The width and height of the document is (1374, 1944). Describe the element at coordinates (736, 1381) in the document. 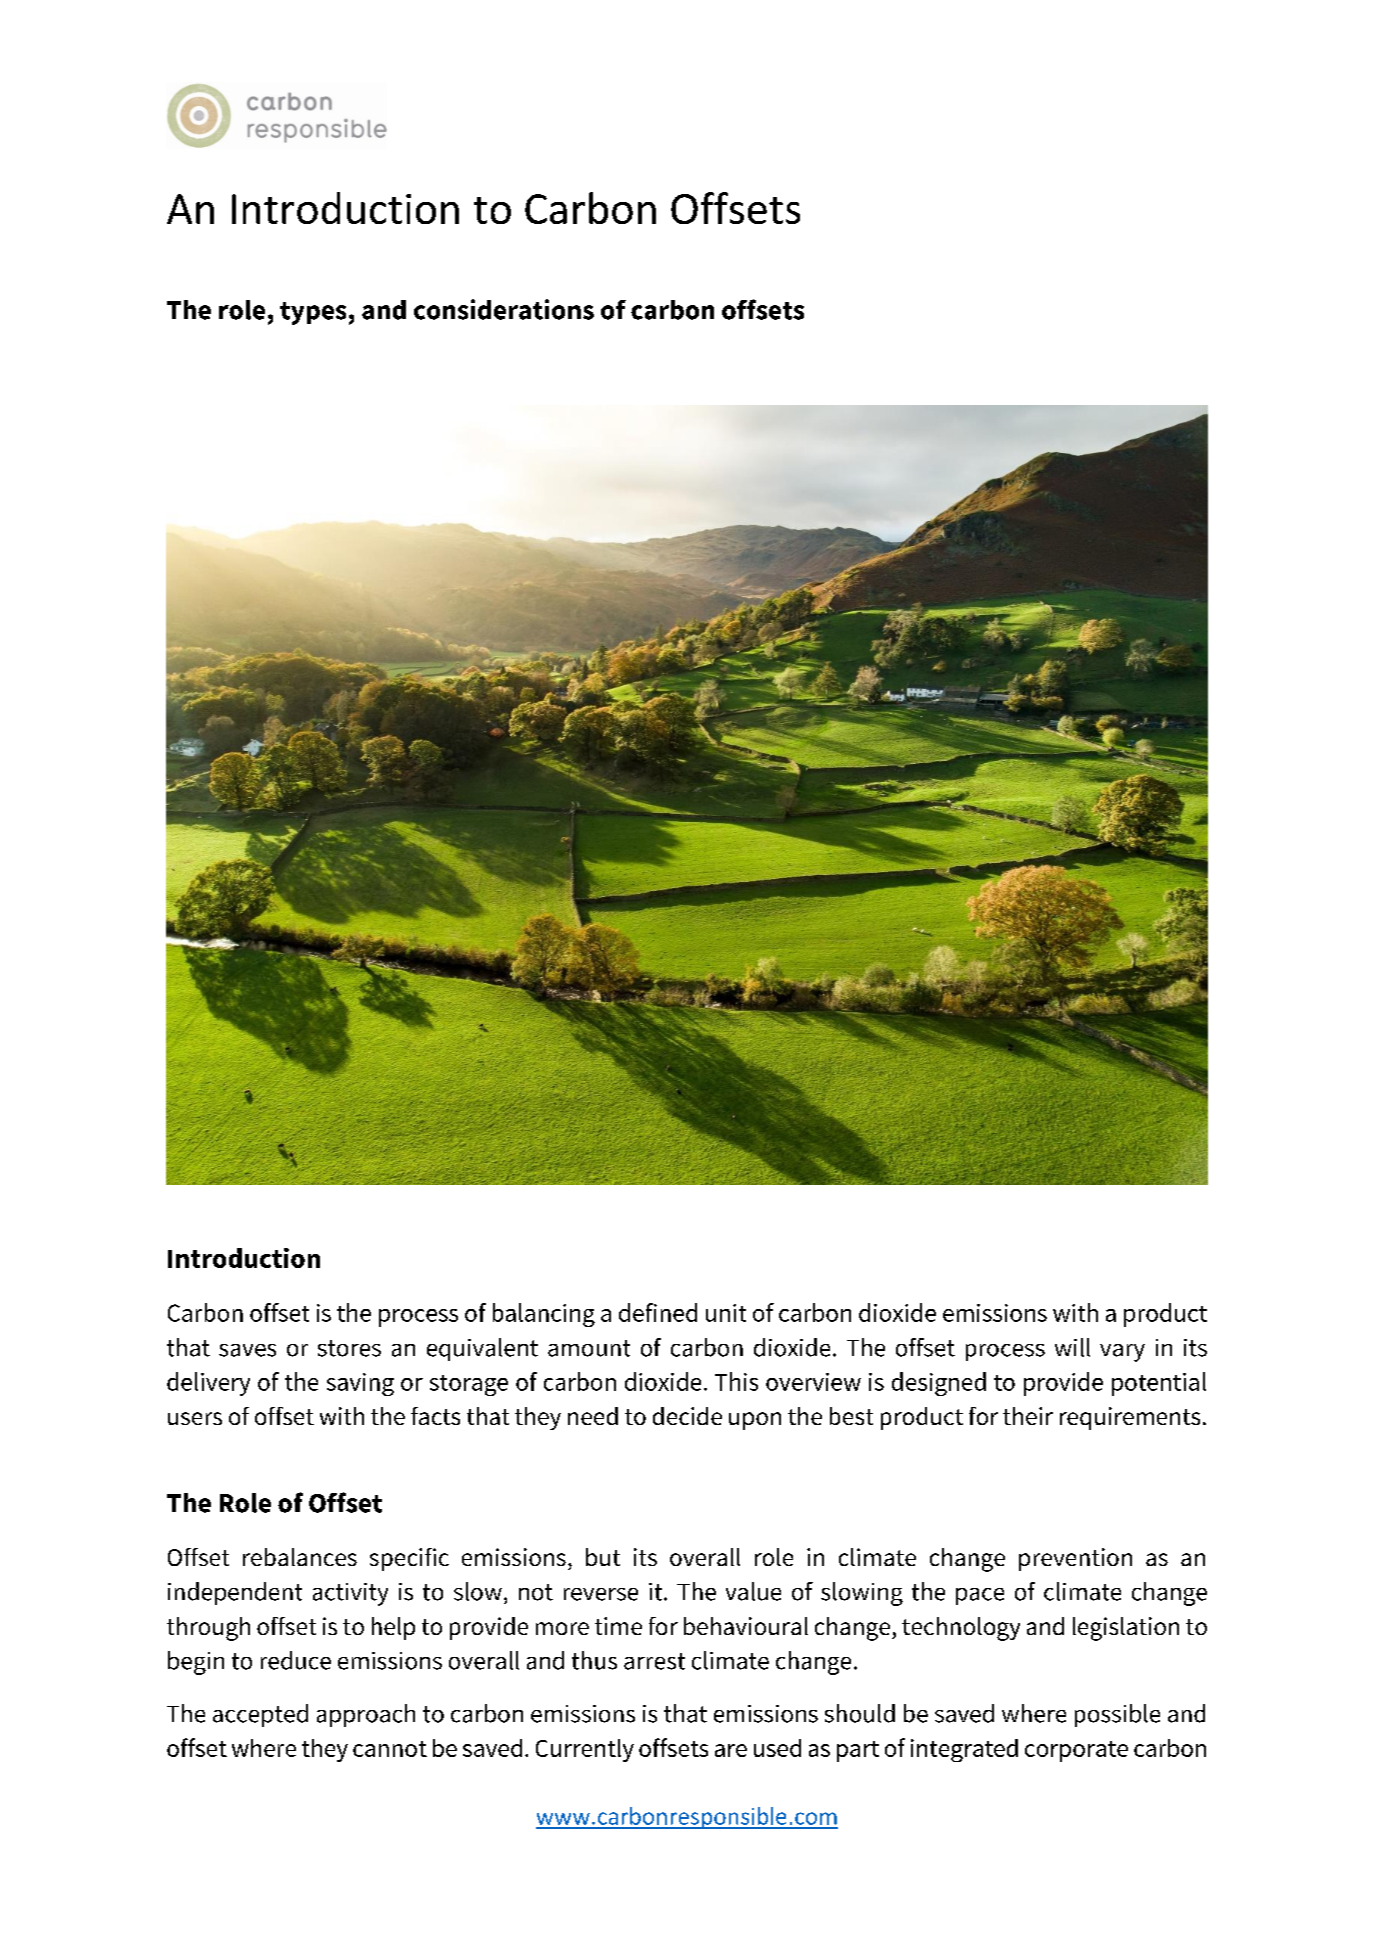

I see `This` at that location.
